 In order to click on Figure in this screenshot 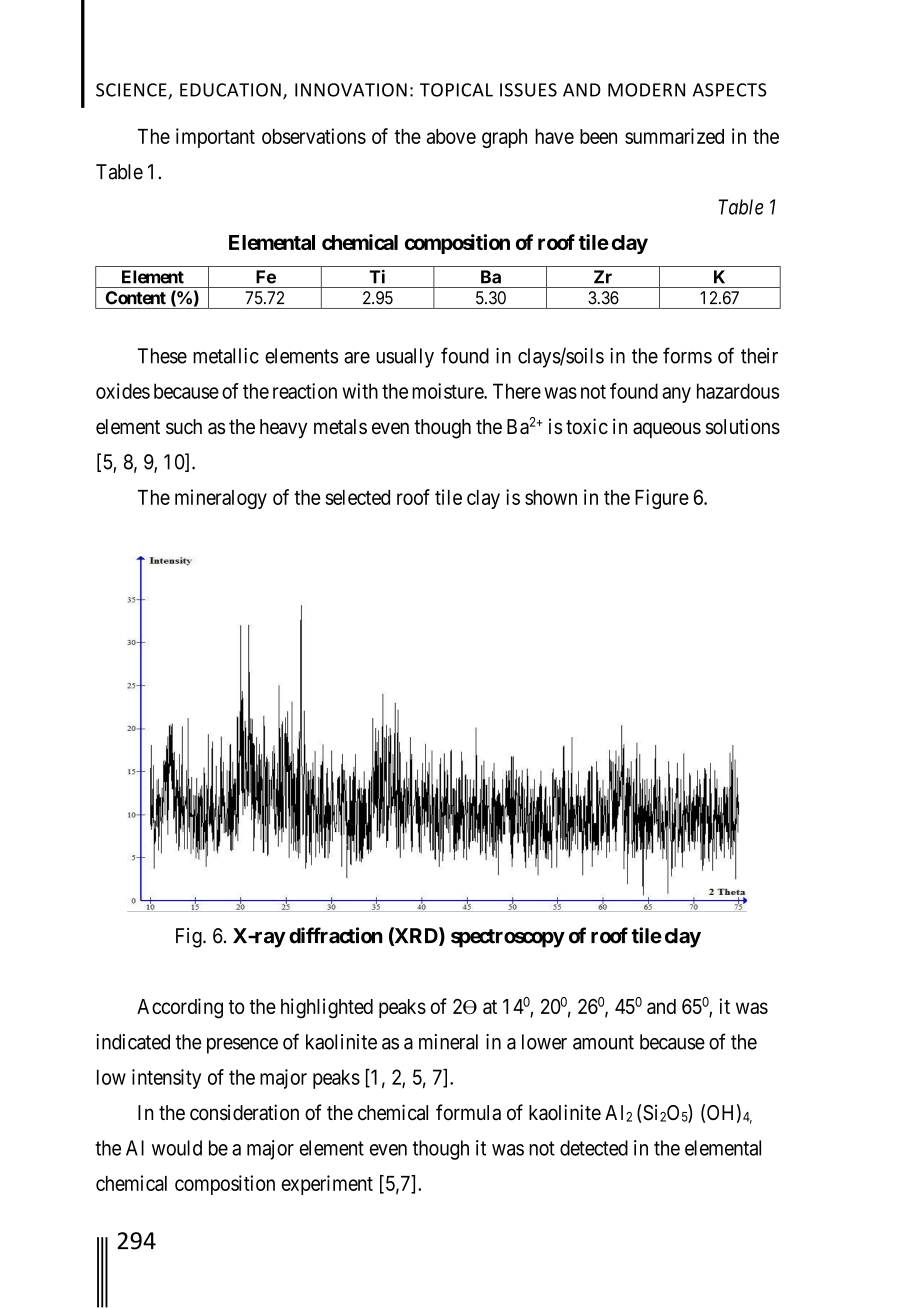, I will do `click(662, 499)`.
